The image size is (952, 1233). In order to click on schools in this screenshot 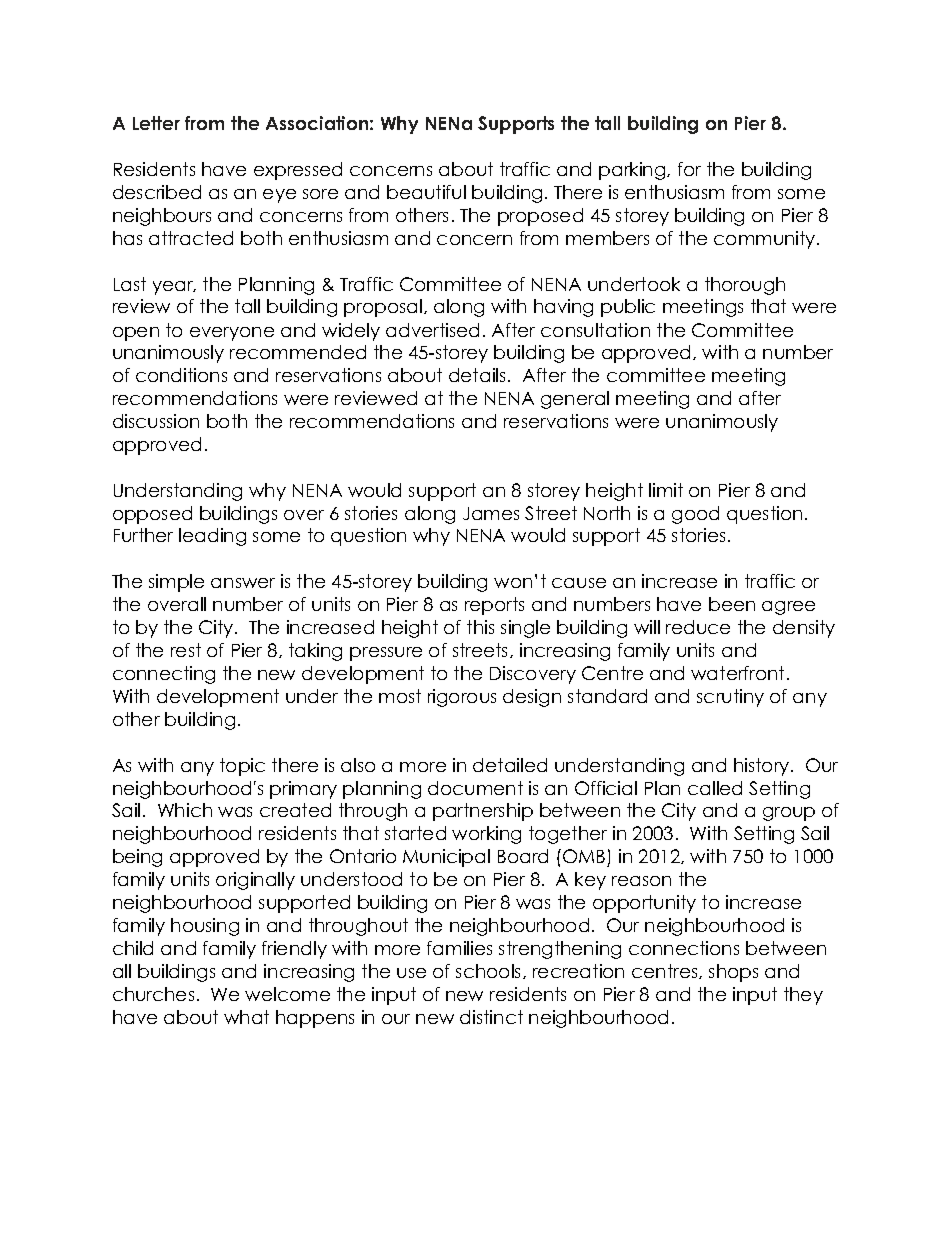, I will do `click(490, 971)`.
